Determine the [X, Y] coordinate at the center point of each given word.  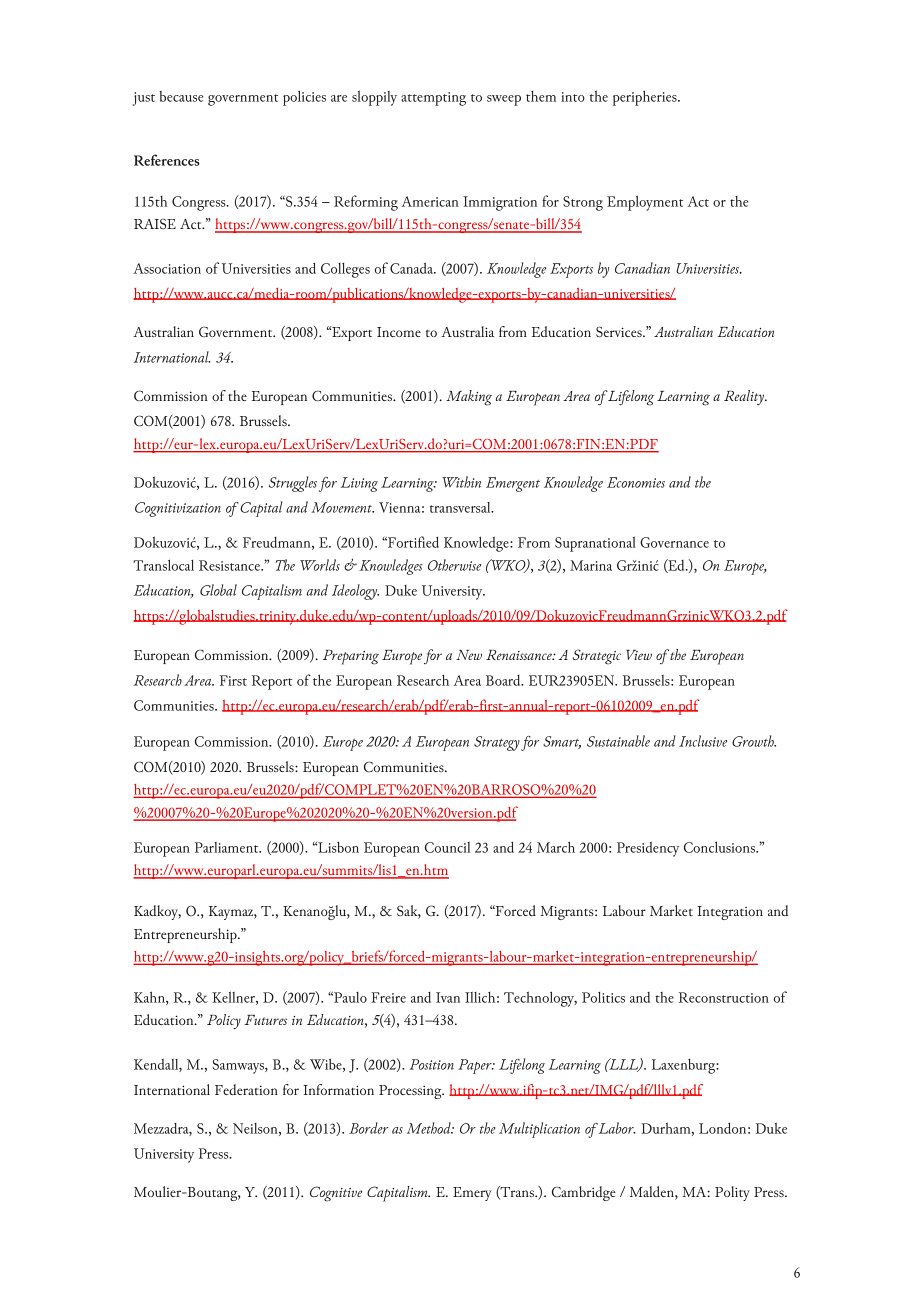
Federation [246, 1089]
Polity [732, 1193]
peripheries [646, 98]
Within [461, 482]
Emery [472, 1194]
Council [447, 847]
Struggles [293, 484]
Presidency [648, 849]
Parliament [228, 847]
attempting [433, 99]
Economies [636, 482]
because [181, 96]
